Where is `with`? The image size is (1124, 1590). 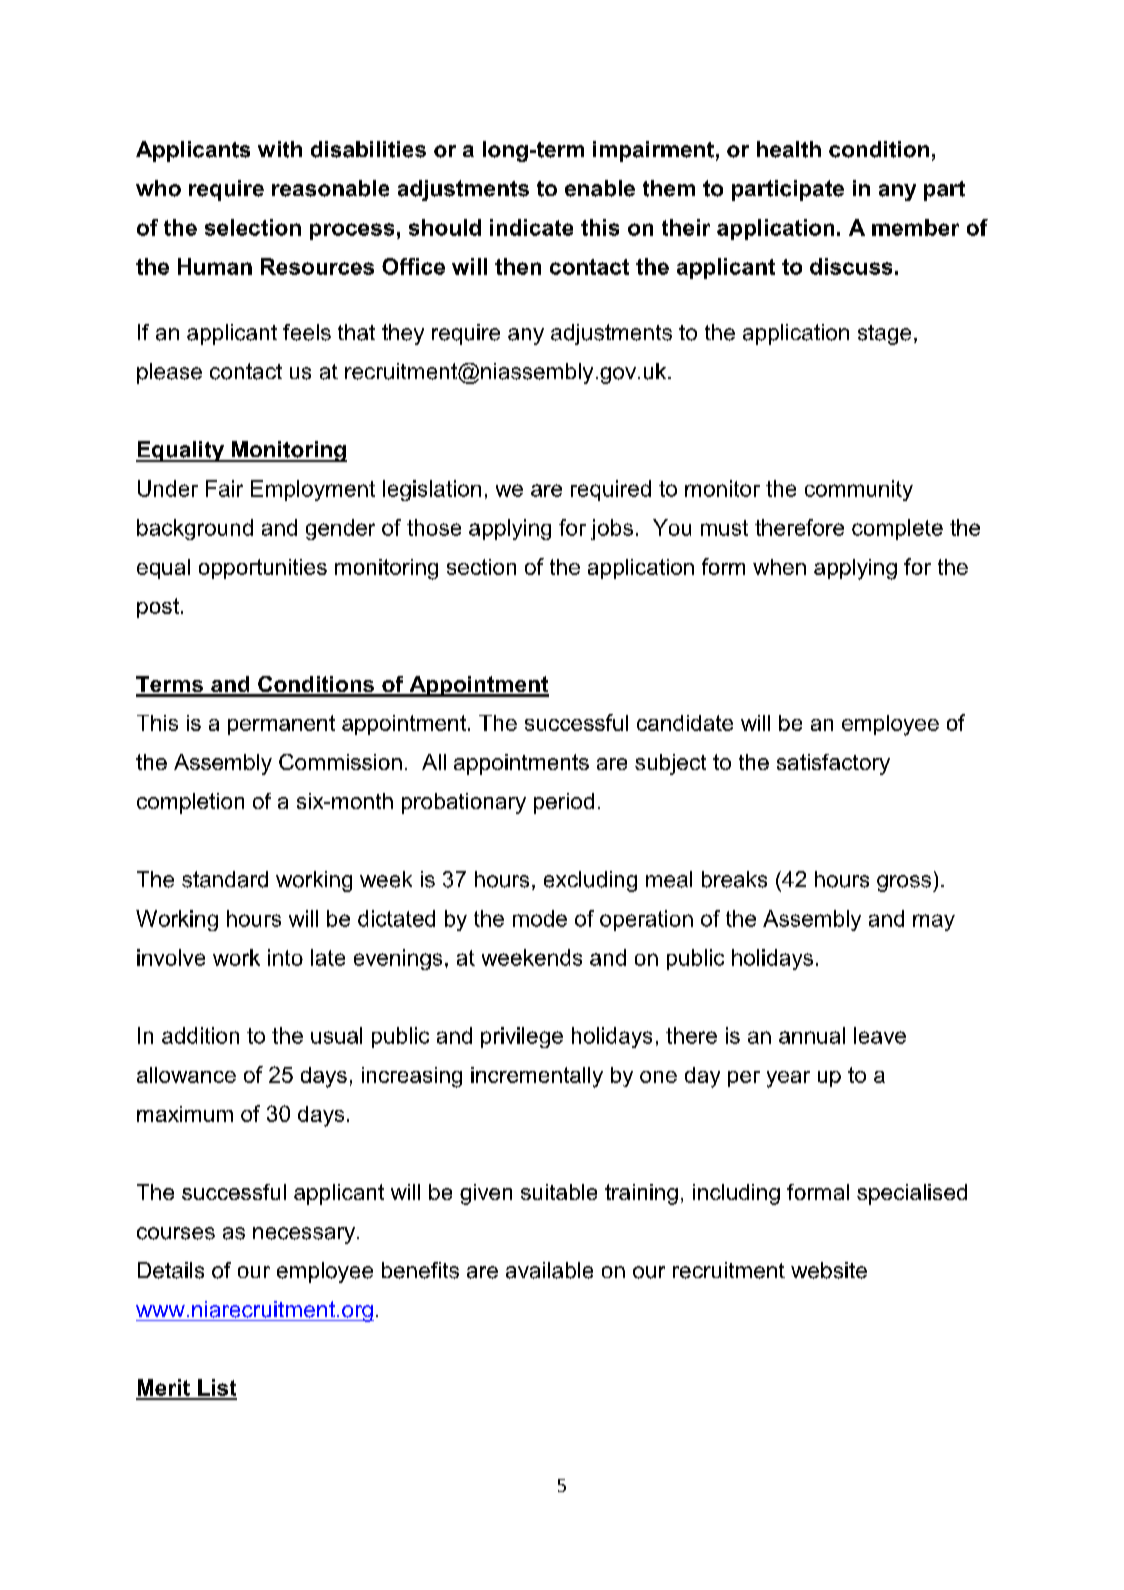
with is located at coordinates (280, 149).
